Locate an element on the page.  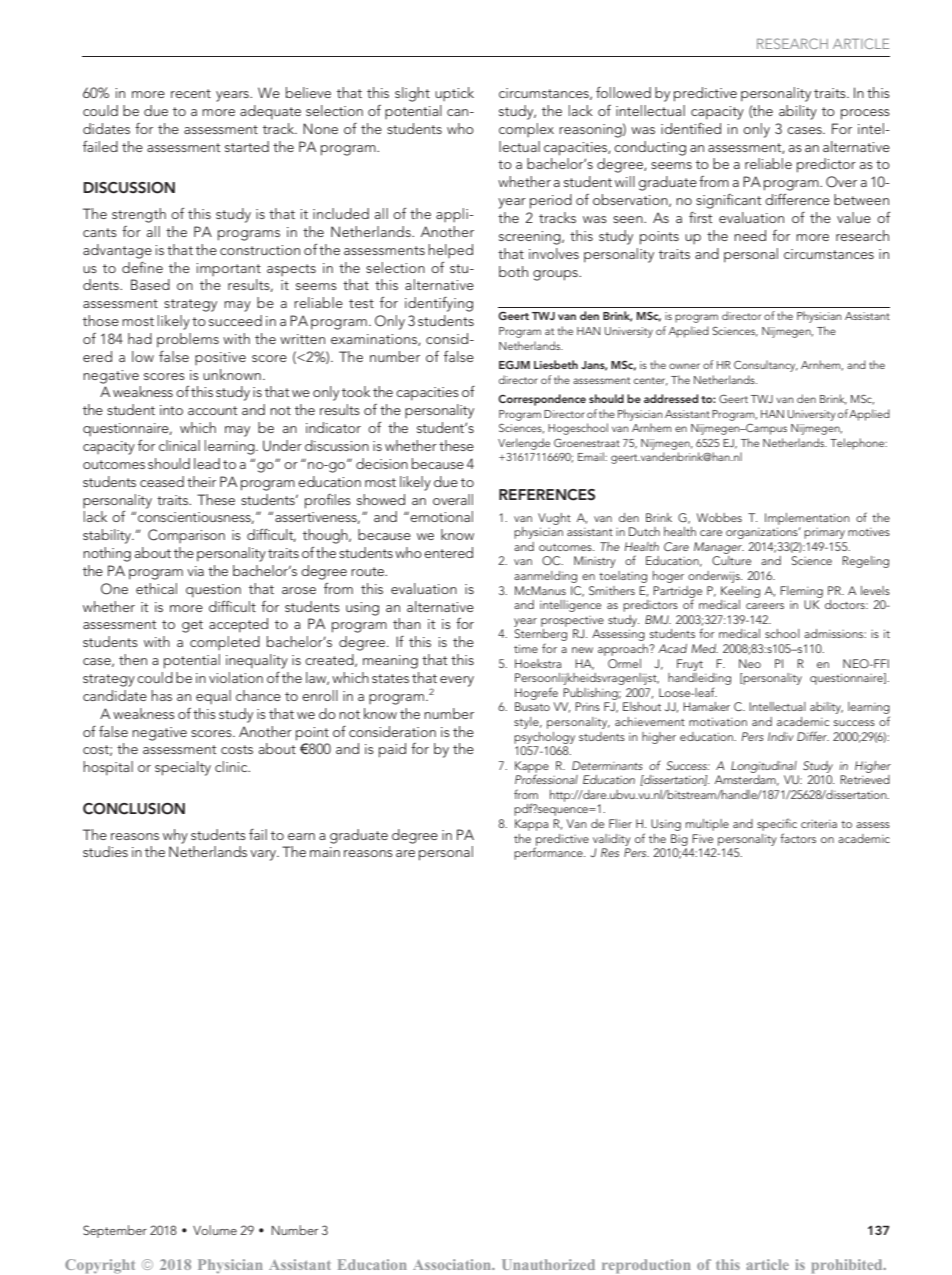
Volume is located at coordinates (215, 1230).
